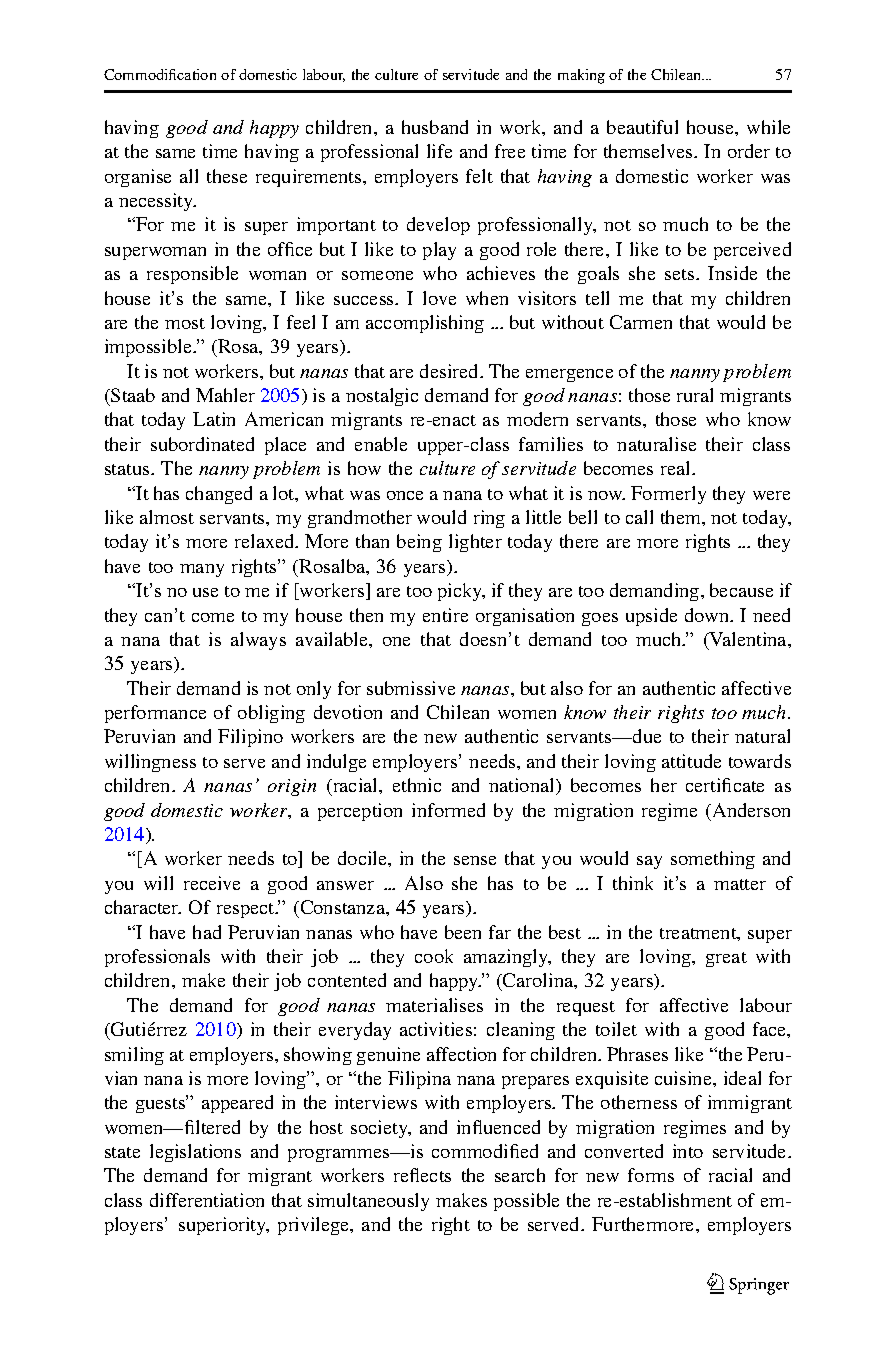 The width and height of the screenshot is (896, 1359). Describe the element at coordinates (641, 322) in the screenshot. I see `Carmen` at that location.
